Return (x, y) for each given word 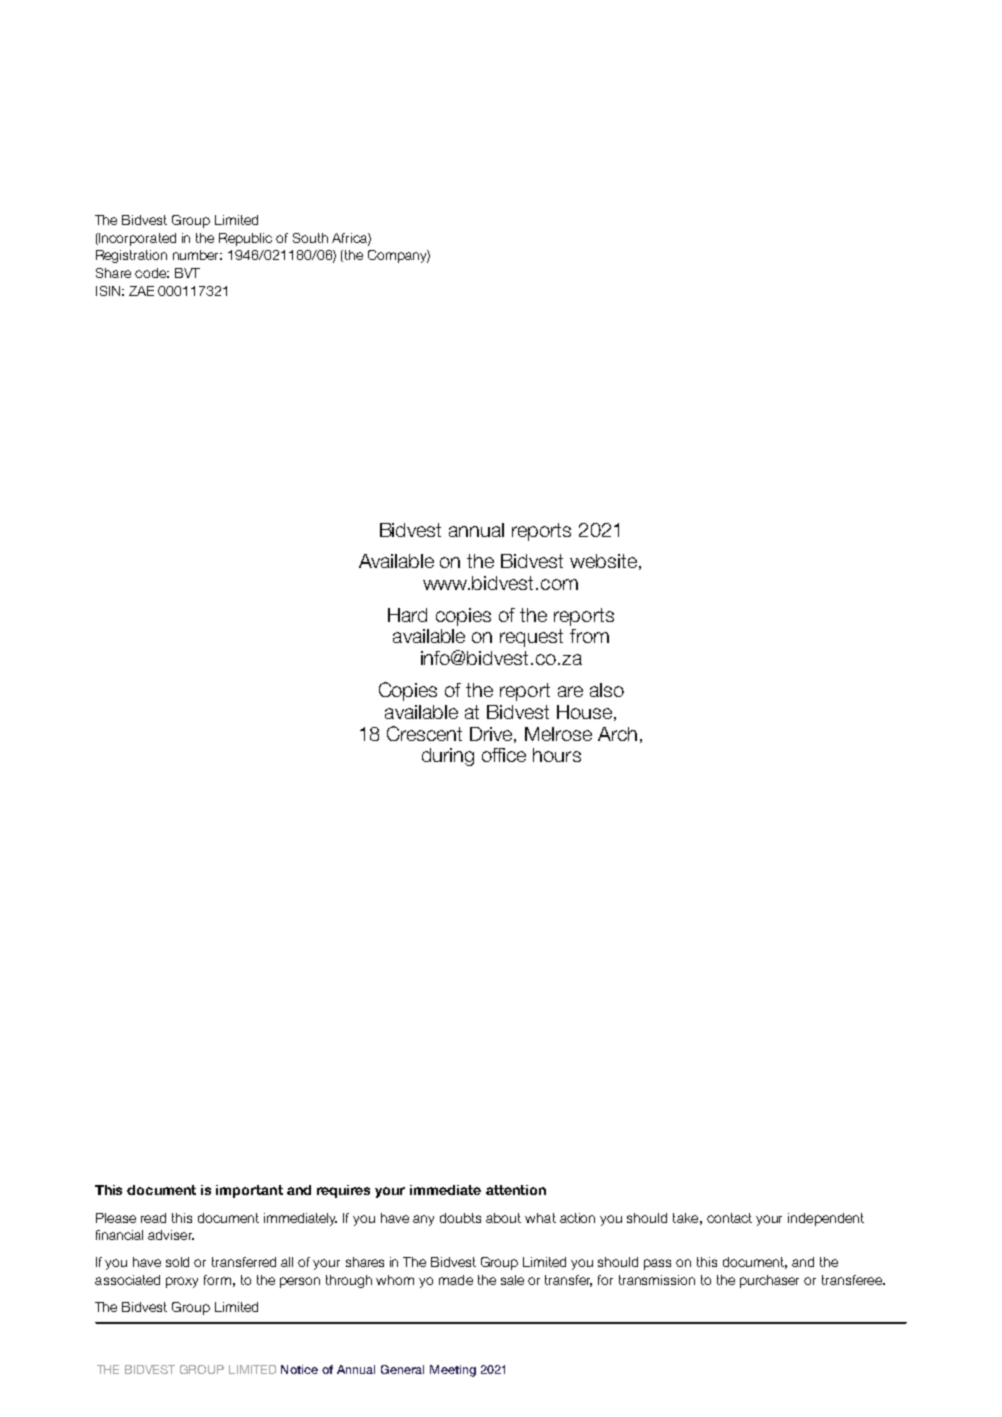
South (310, 238)
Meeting (453, 1371)
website (605, 562)
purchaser (769, 1281)
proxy (182, 1282)
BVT (187, 273)
